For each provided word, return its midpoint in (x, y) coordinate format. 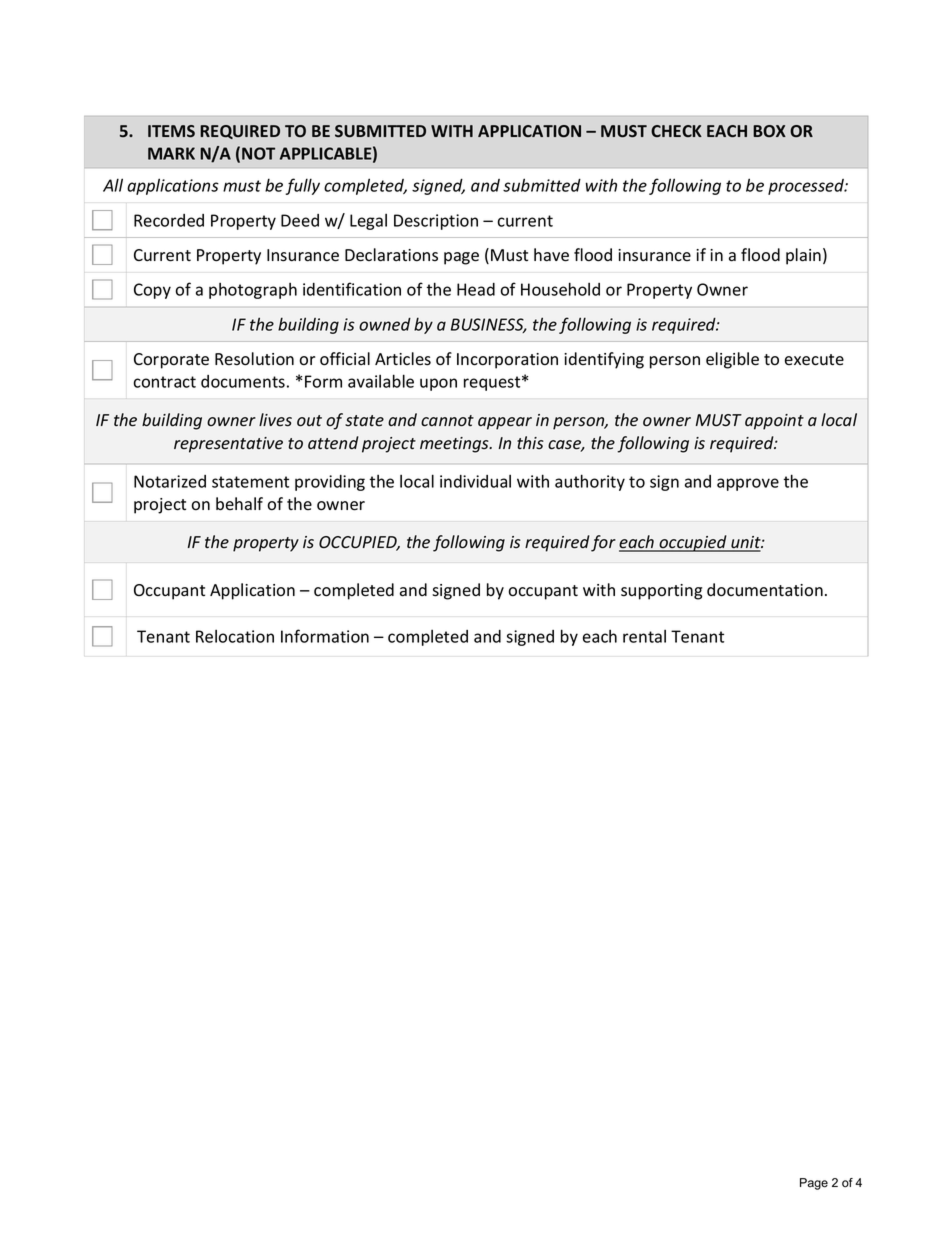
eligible (732, 360)
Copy (152, 291)
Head (476, 289)
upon (438, 384)
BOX (769, 131)
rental (644, 636)
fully (302, 186)
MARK (171, 153)
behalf (239, 504)
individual (475, 481)
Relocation (235, 636)
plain (803, 256)
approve (748, 484)
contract (164, 382)
